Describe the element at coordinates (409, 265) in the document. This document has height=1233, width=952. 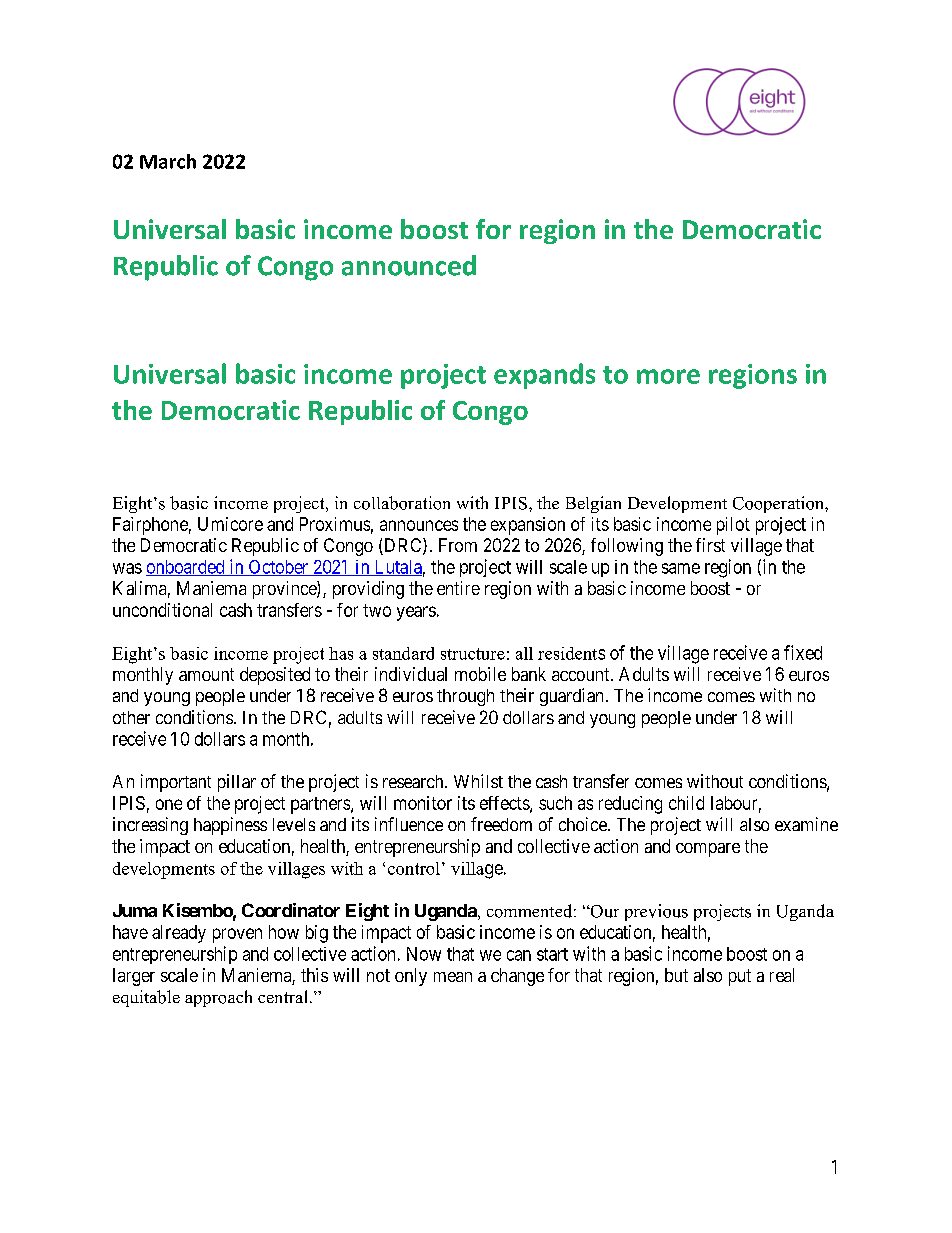
I see `announced` at that location.
